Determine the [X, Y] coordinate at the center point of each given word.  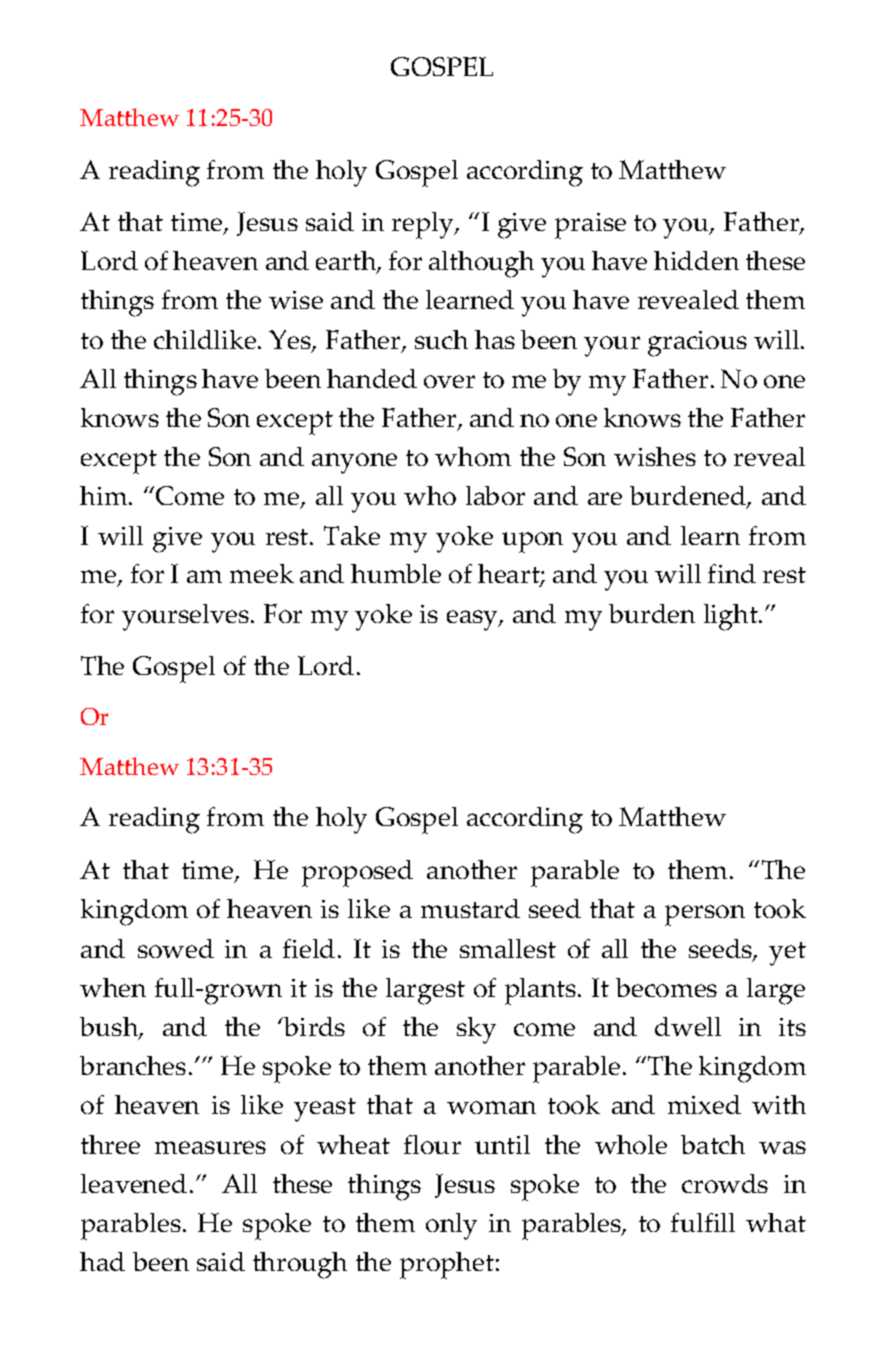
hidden [696, 260]
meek [262, 573]
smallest [508, 948]
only [451, 1226]
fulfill [703, 1222]
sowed [176, 948]
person [705, 915]
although [481, 264]
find [732, 573]
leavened [134, 1183]
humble [396, 573]
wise [296, 300]
